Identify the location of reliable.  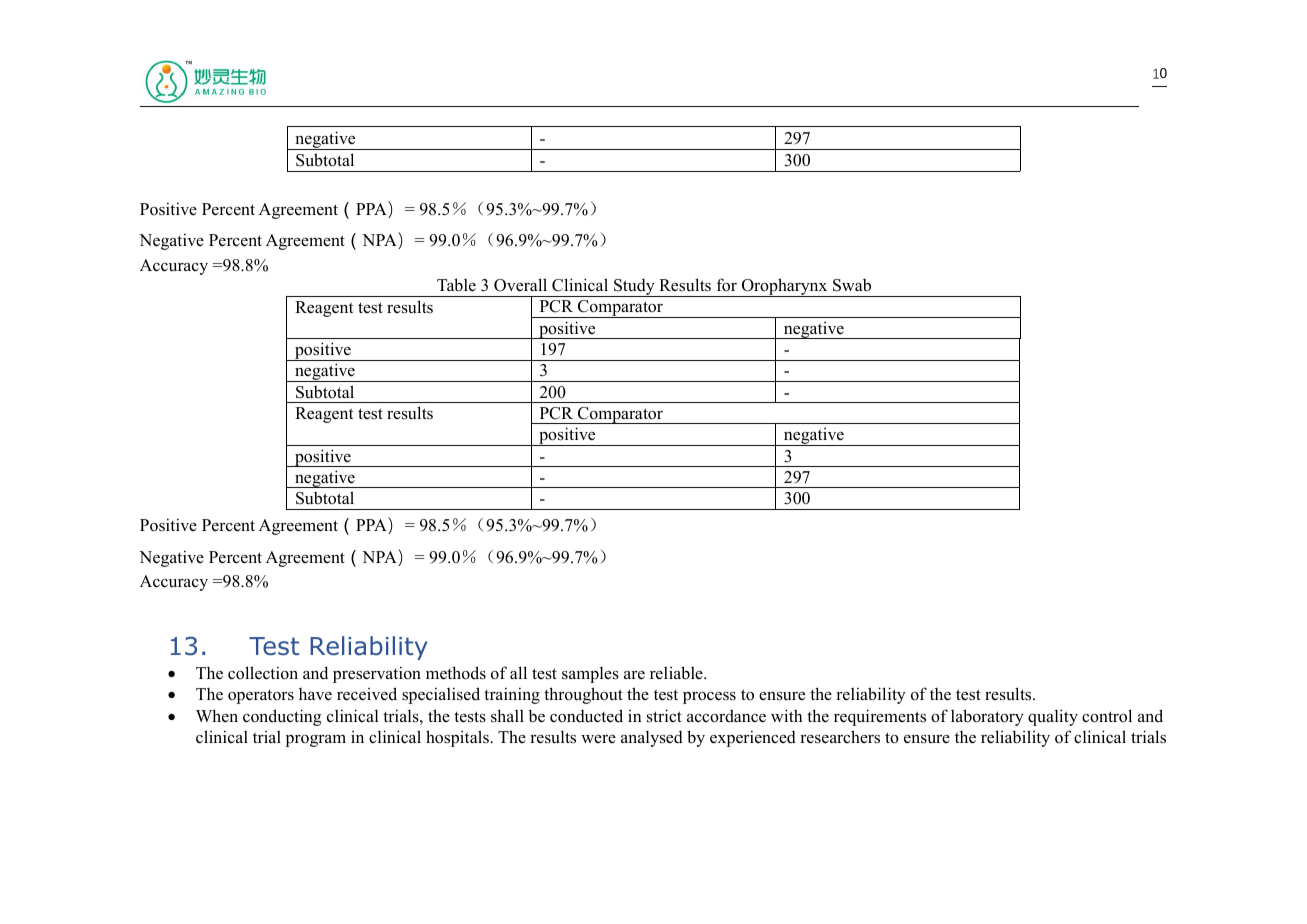
(677, 673).
